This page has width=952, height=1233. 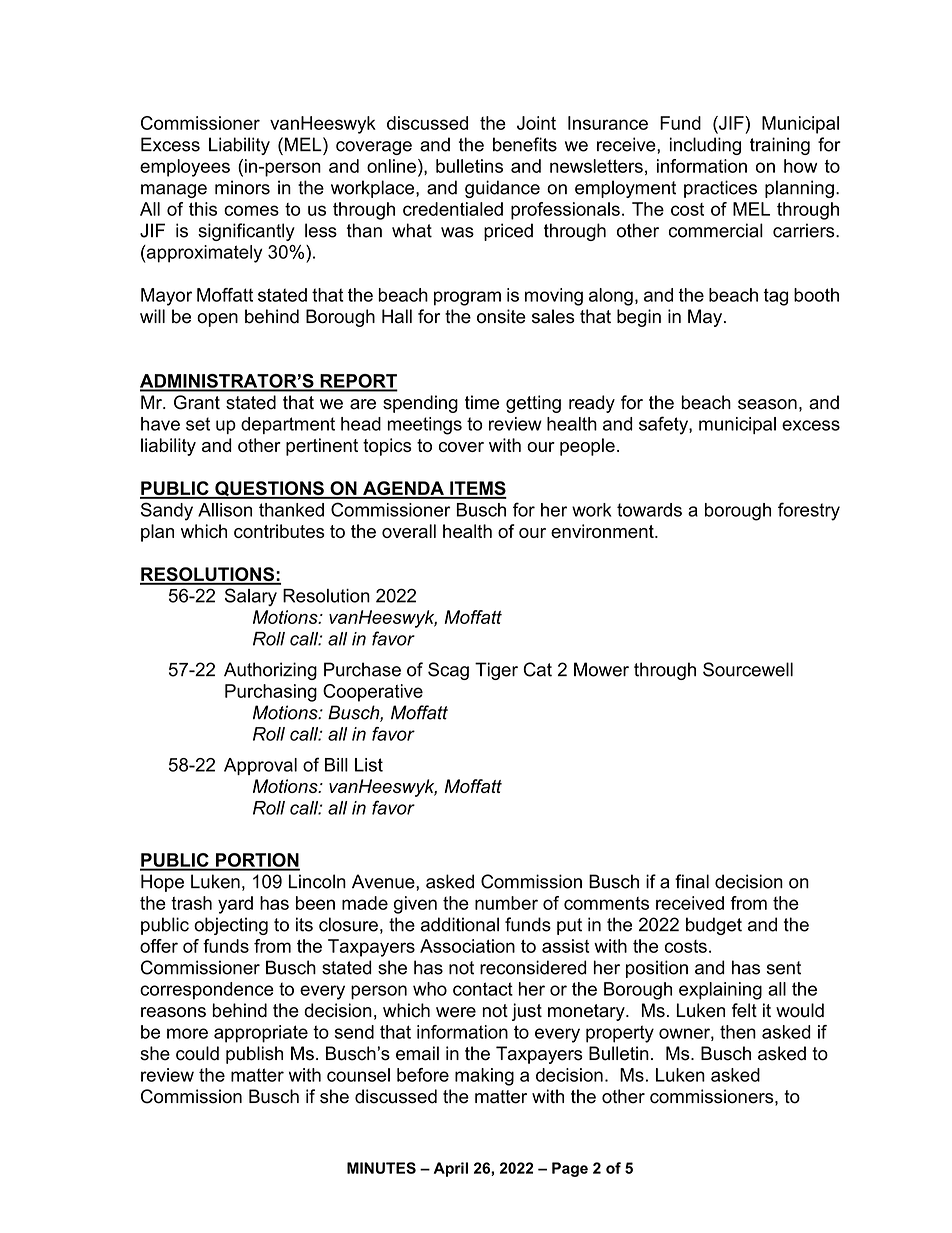 I want to click on then, so click(x=738, y=1032).
